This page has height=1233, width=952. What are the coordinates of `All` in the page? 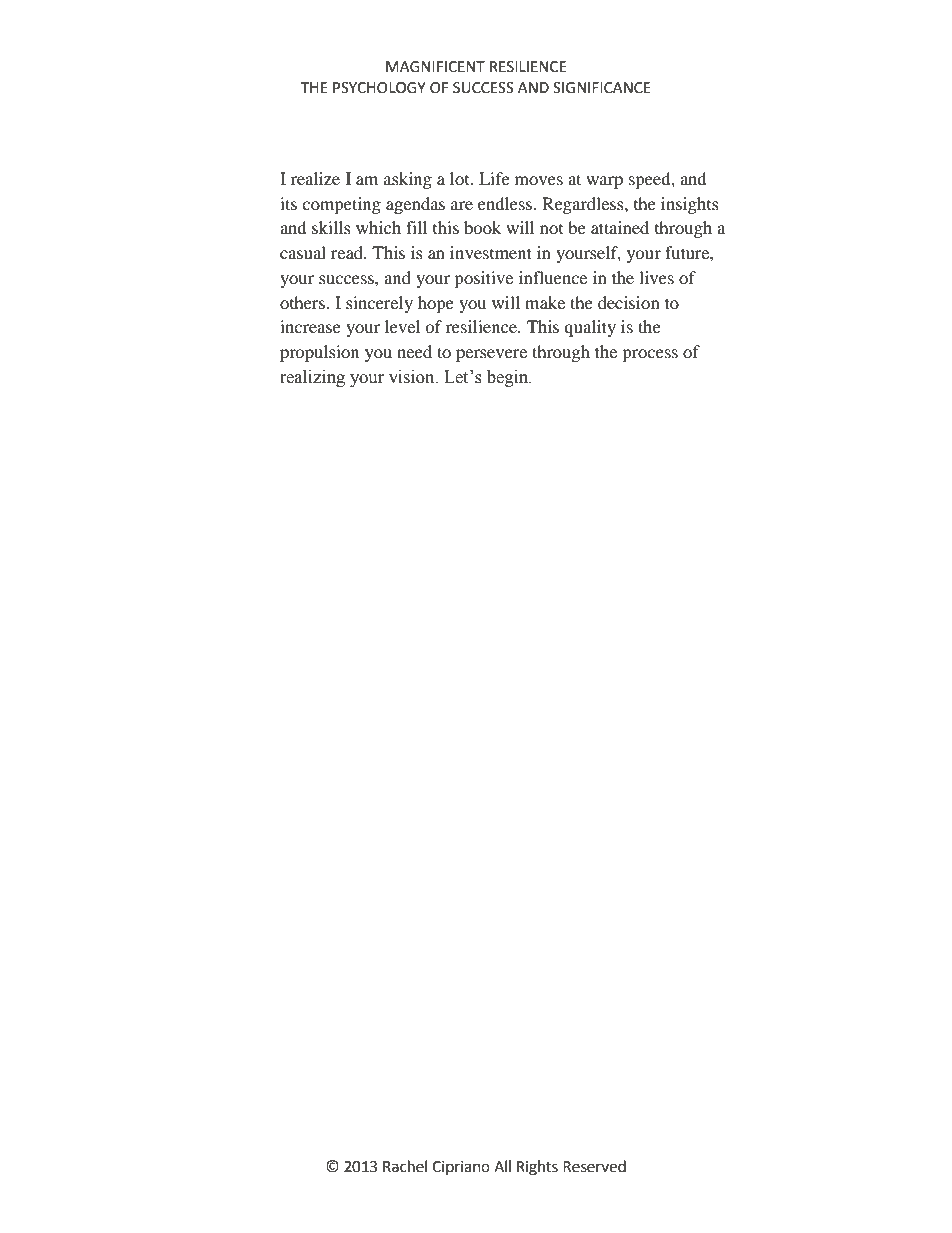 It's located at (502, 1166).
